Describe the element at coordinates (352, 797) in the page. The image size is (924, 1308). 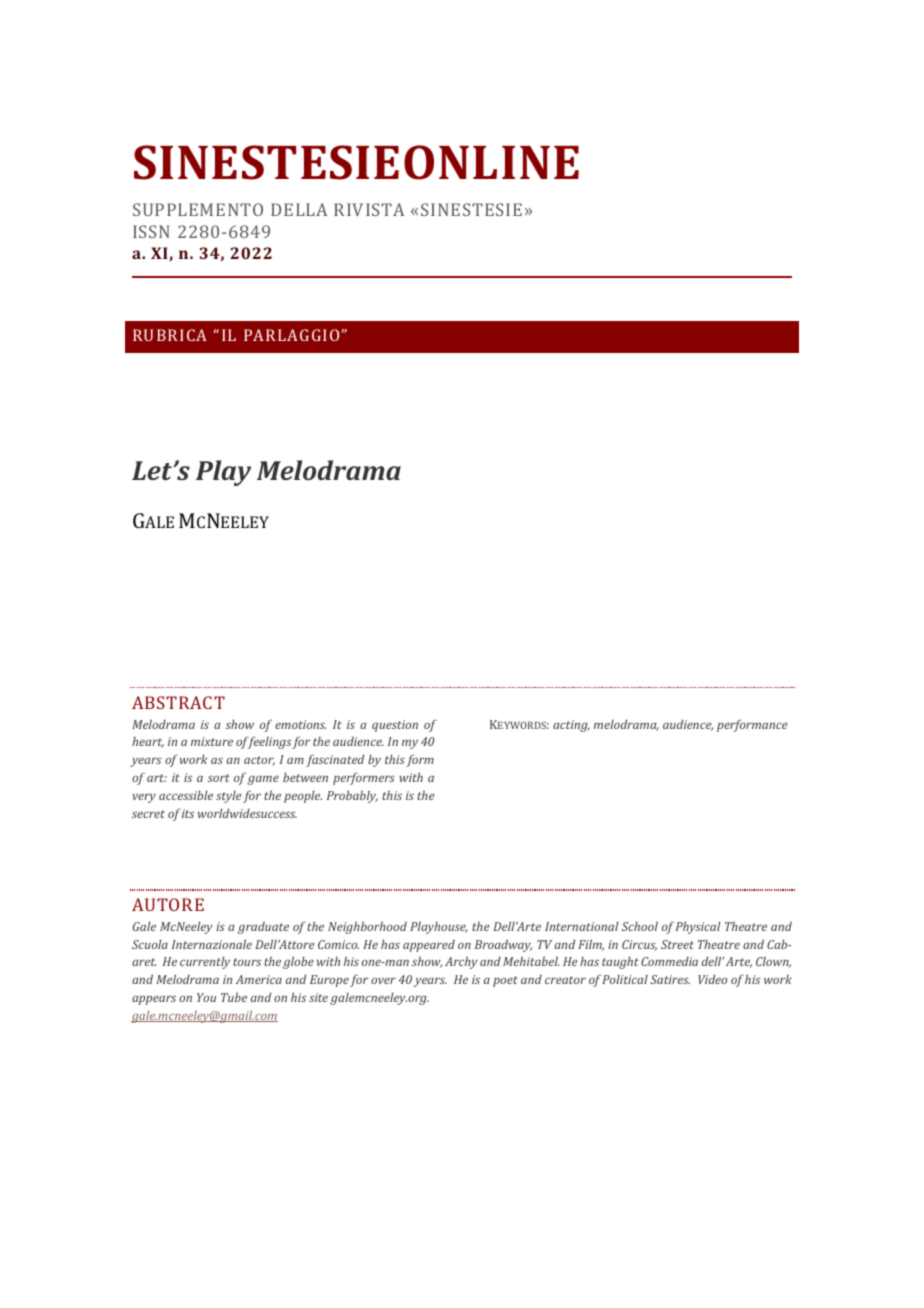
I see `Probably` at that location.
